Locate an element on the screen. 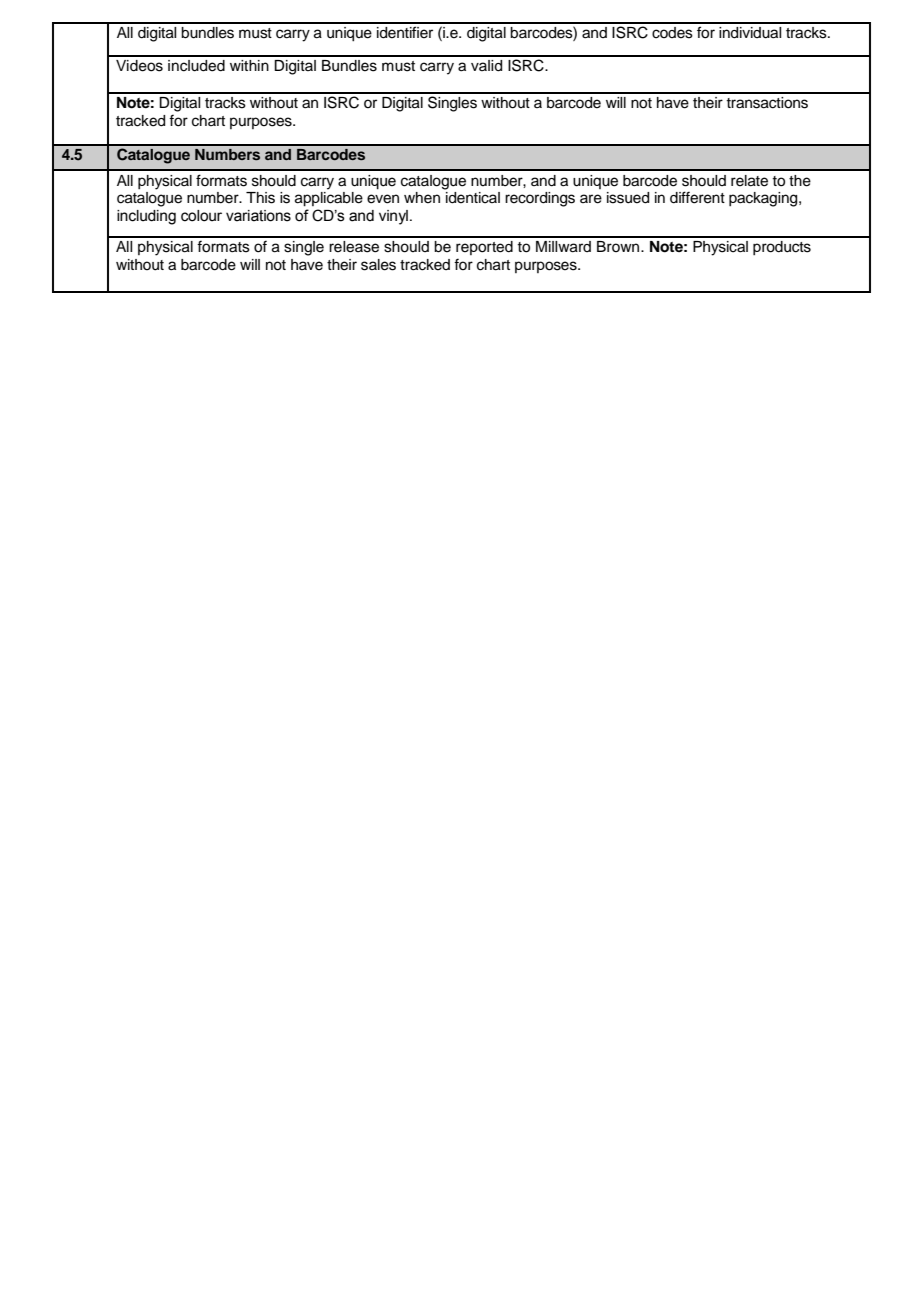 The height and width of the screenshot is (1308, 924). relate is located at coordinates (749, 181).
